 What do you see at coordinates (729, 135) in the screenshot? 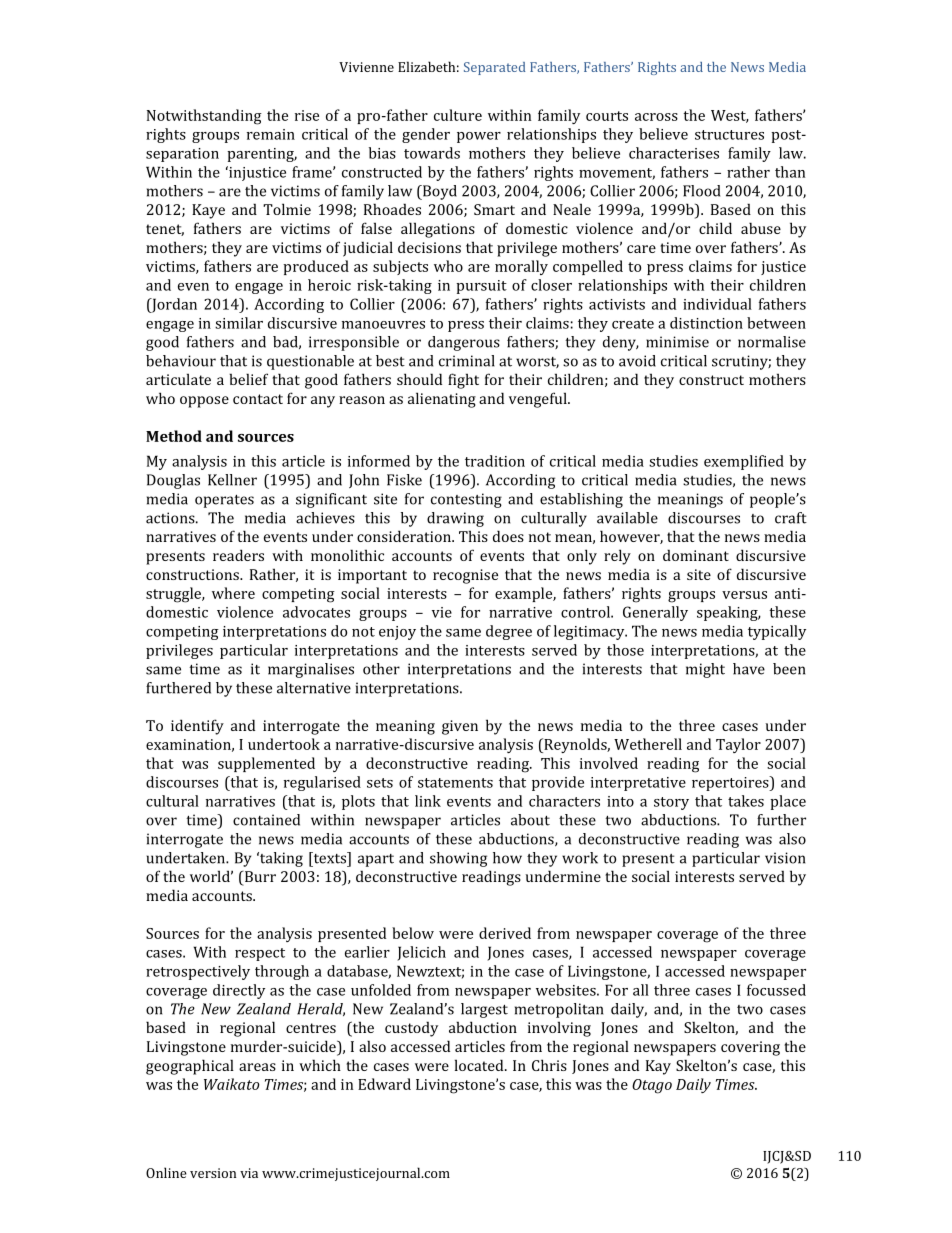
I see `structures` at bounding box center [729, 135].
